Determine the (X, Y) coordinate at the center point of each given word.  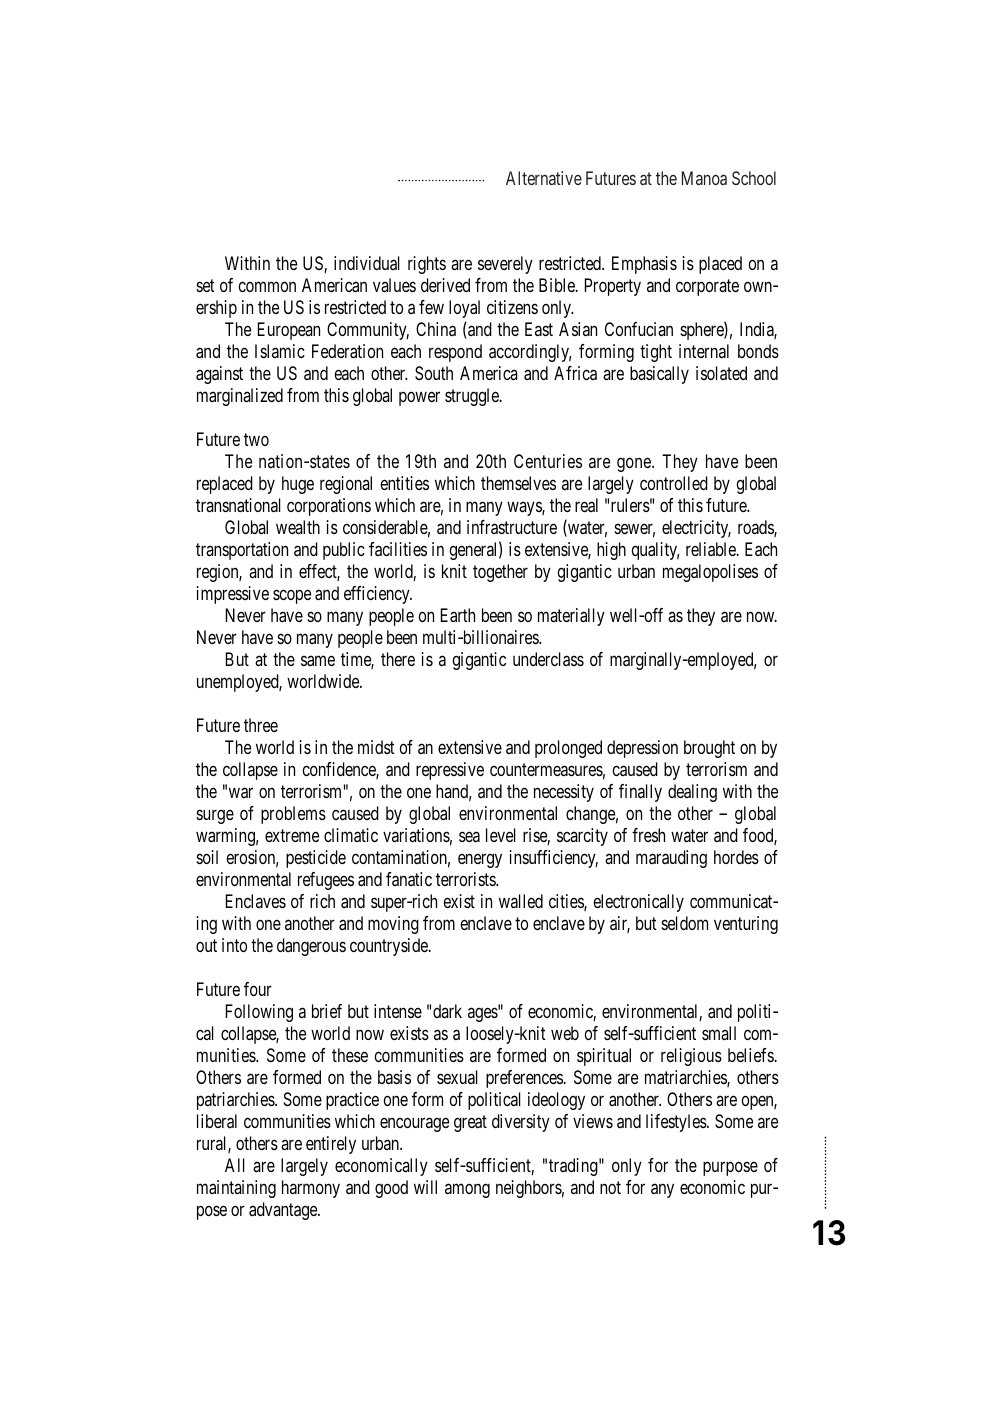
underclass (548, 659)
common (267, 286)
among (467, 1190)
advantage (284, 1211)
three (261, 725)
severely (505, 265)
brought (709, 749)
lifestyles (677, 1123)
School (754, 178)
